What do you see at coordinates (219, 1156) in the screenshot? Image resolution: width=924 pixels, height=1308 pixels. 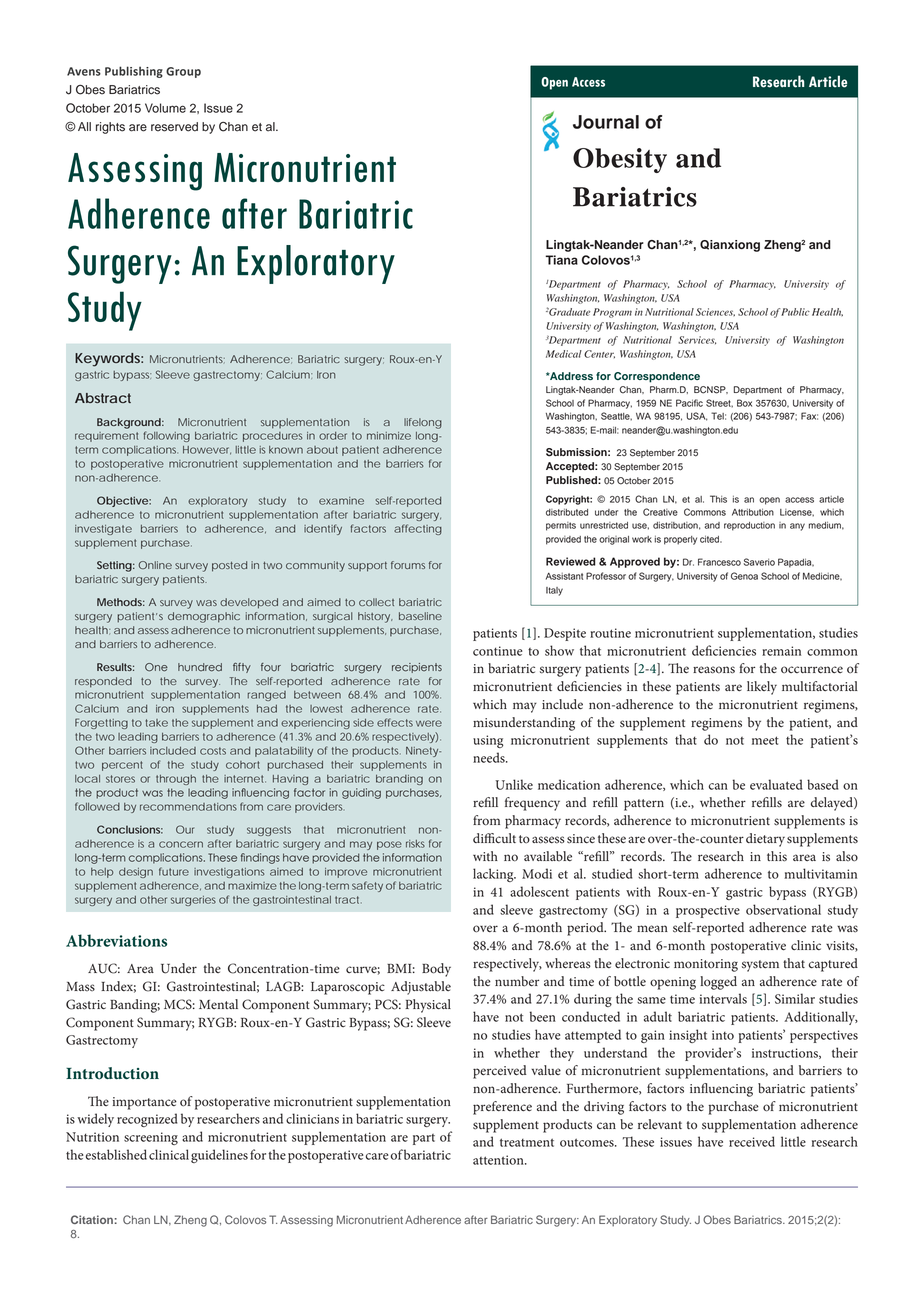 I see `guidelines` at bounding box center [219, 1156].
